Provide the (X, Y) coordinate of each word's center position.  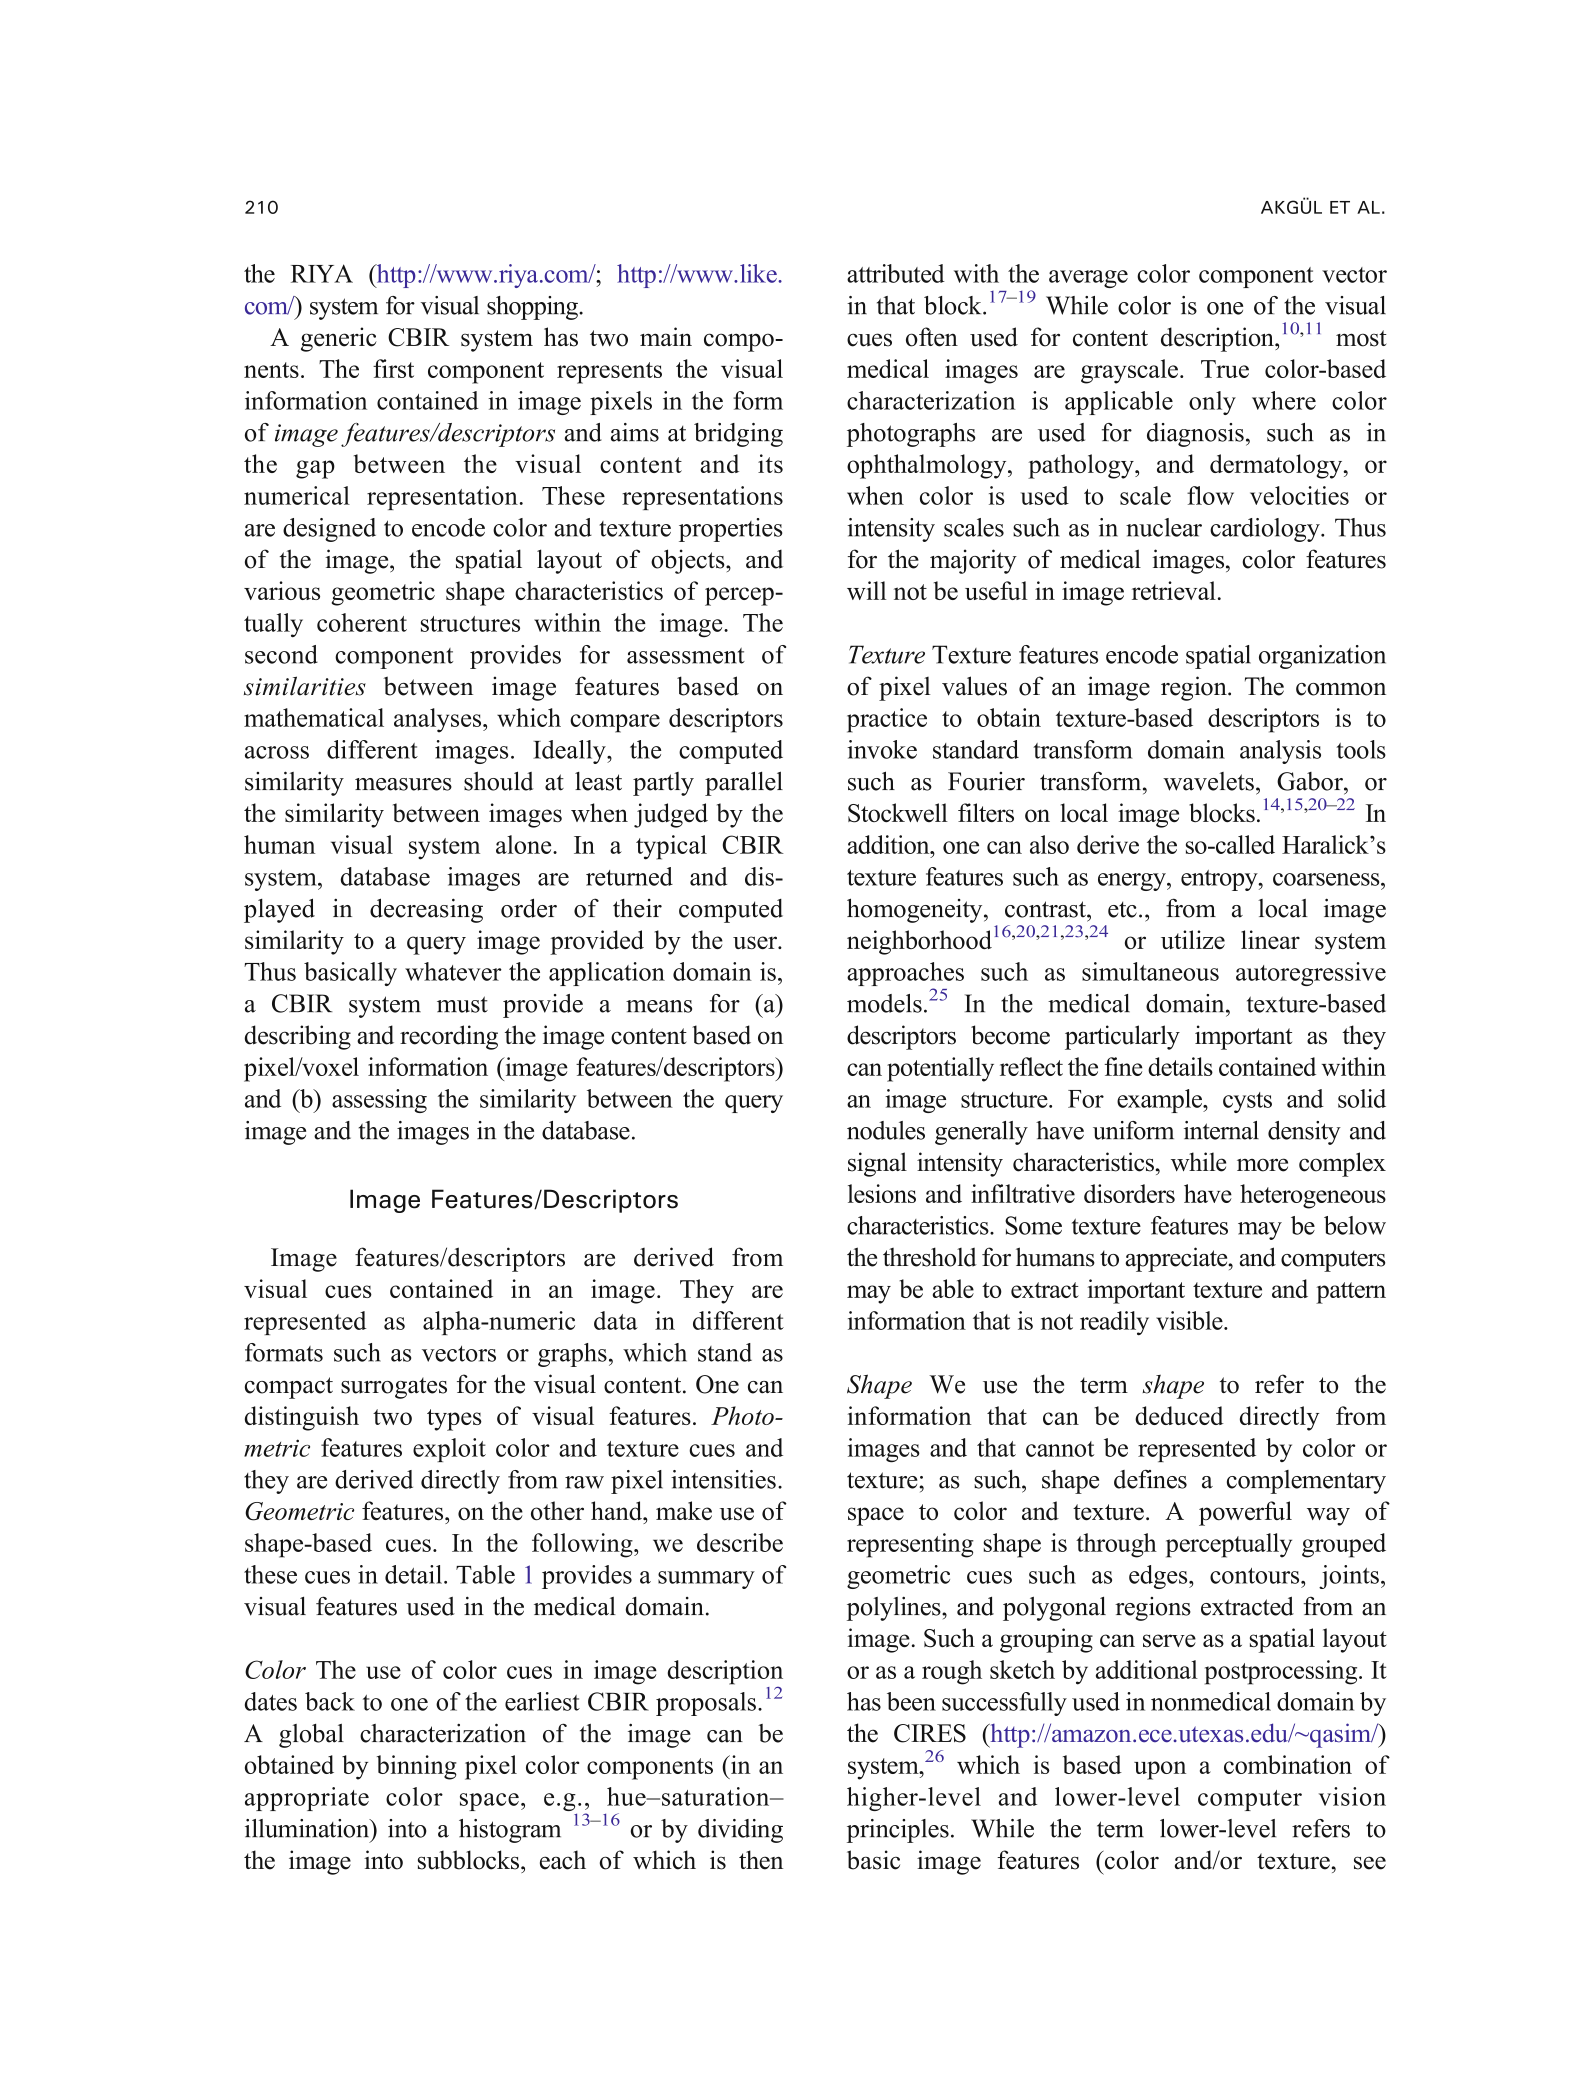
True (1225, 369)
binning (417, 1767)
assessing (379, 1101)
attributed (896, 273)
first (393, 368)
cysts (1247, 1102)
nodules (886, 1130)
